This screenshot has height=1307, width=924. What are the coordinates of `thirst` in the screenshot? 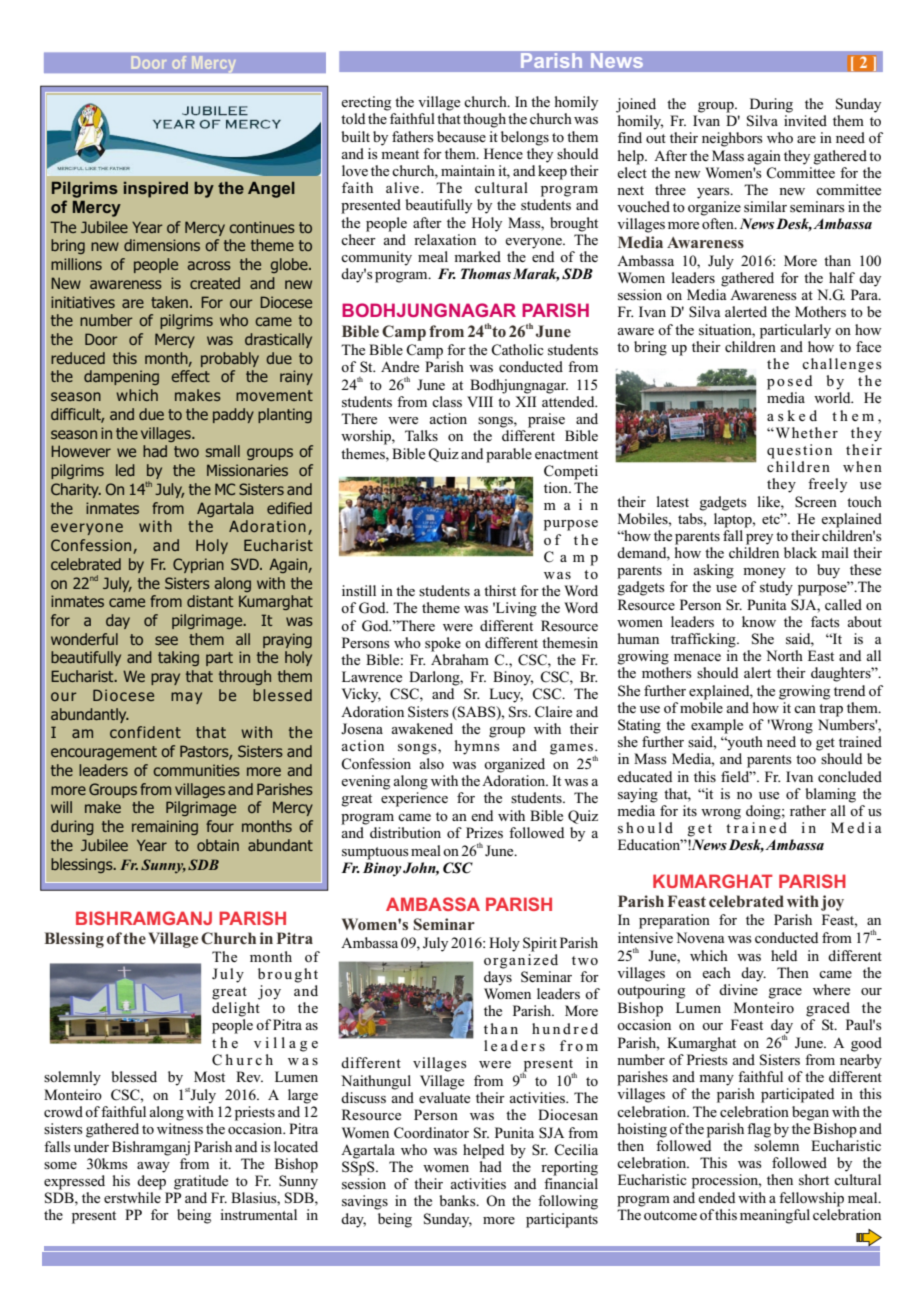 It's located at (500, 591).
